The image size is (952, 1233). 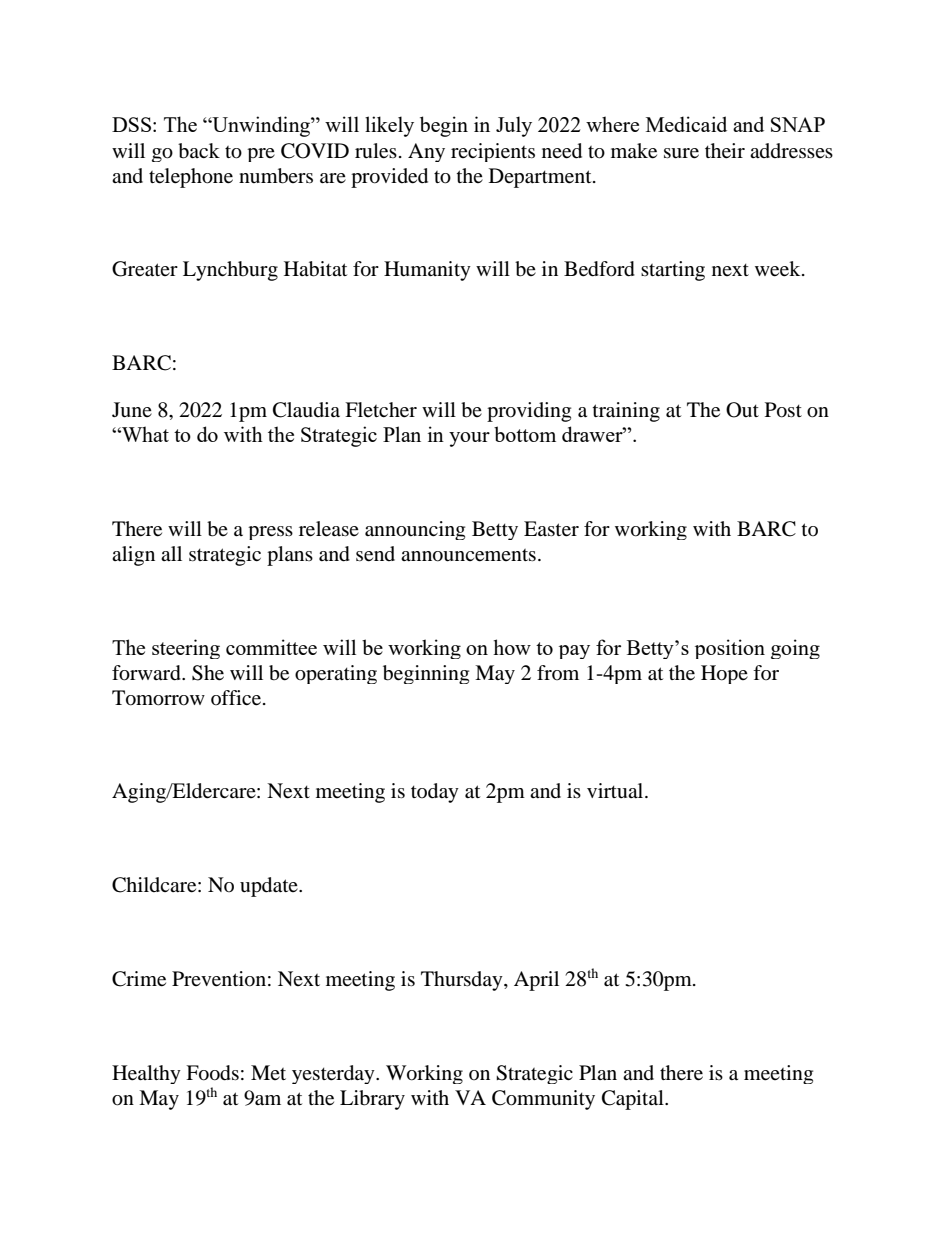 I want to click on Foods, so click(x=212, y=1073).
